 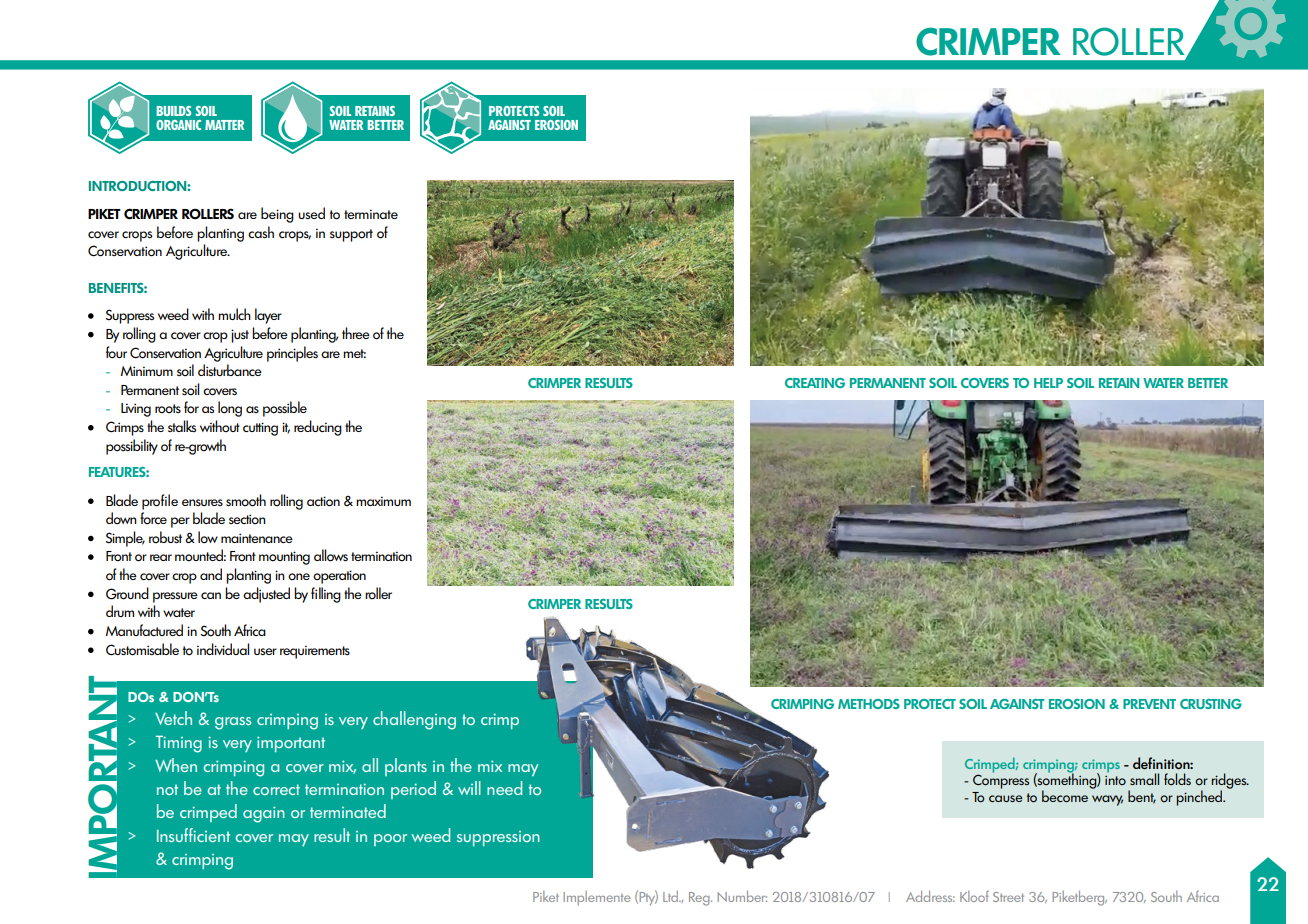 I want to click on used, so click(x=311, y=213).
